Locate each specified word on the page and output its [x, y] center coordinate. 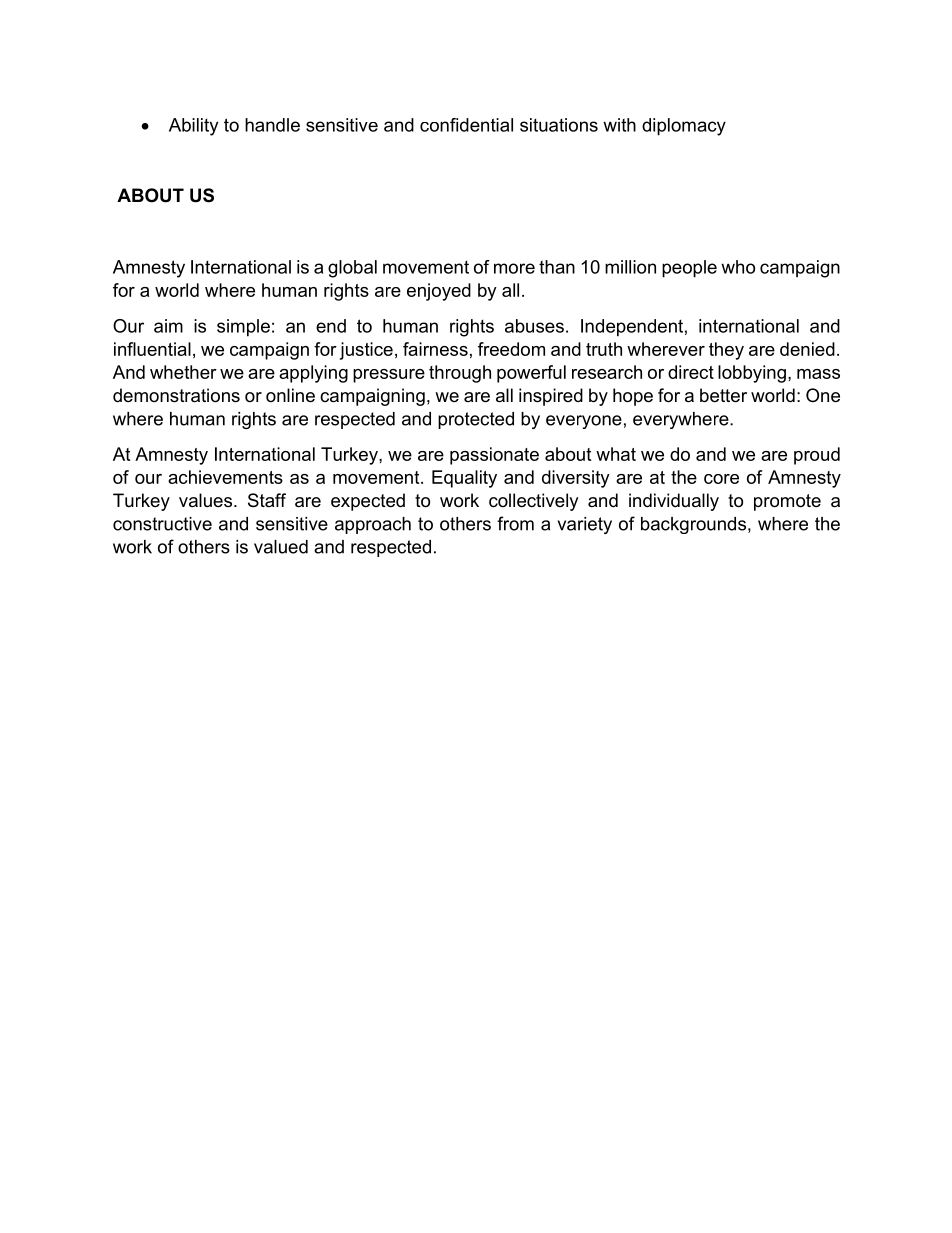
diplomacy [684, 127]
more [514, 268]
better [723, 395]
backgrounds [693, 525]
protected [476, 420]
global [352, 269]
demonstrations [176, 395]
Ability [193, 127]
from [515, 523]
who [738, 267]
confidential [466, 125]
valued [281, 547]
